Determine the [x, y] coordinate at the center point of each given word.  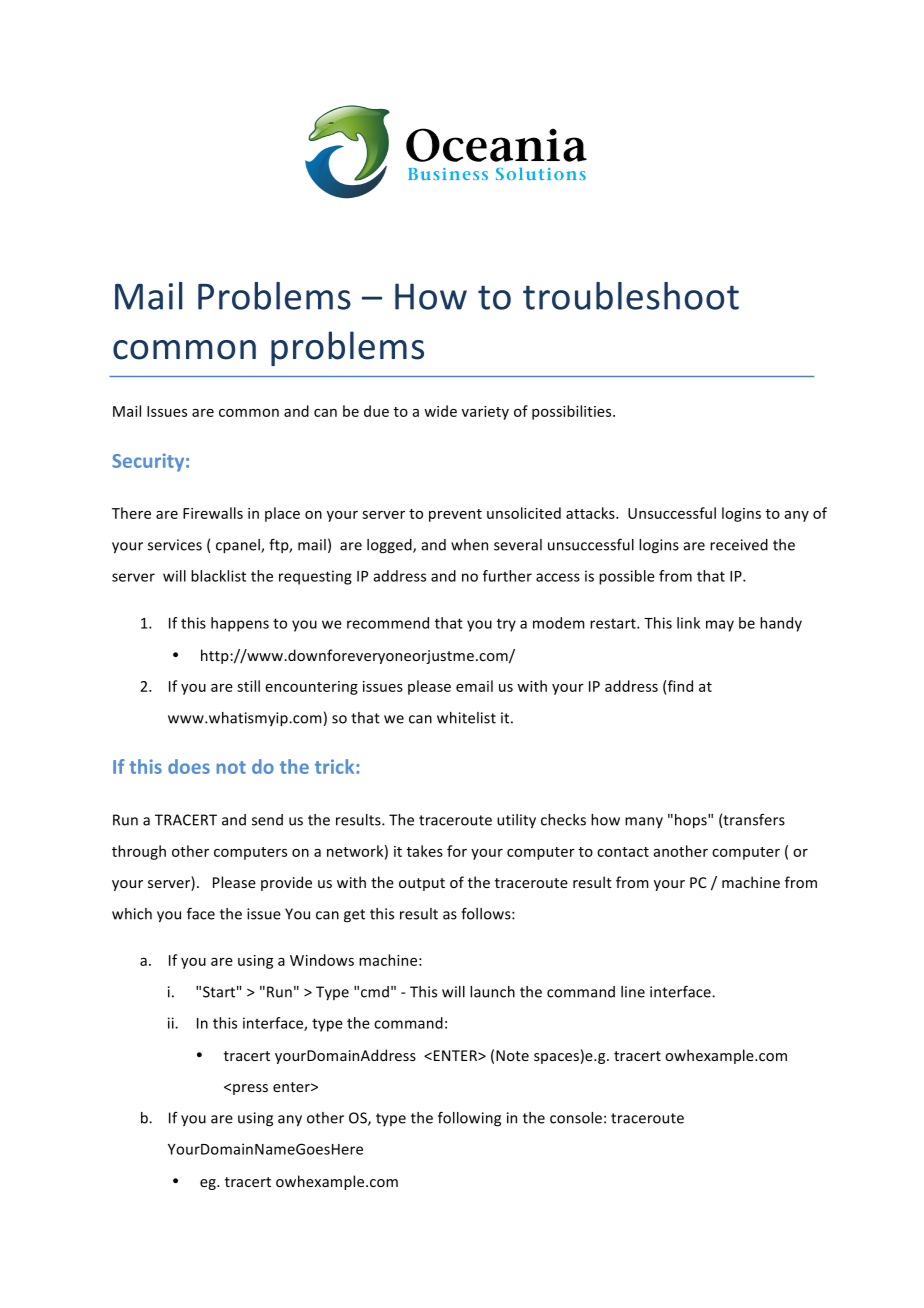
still [248, 686]
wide [440, 411]
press [250, 1089]
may [720, 626]
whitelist [466, 718]
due [376, 411]
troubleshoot [631, 296]
